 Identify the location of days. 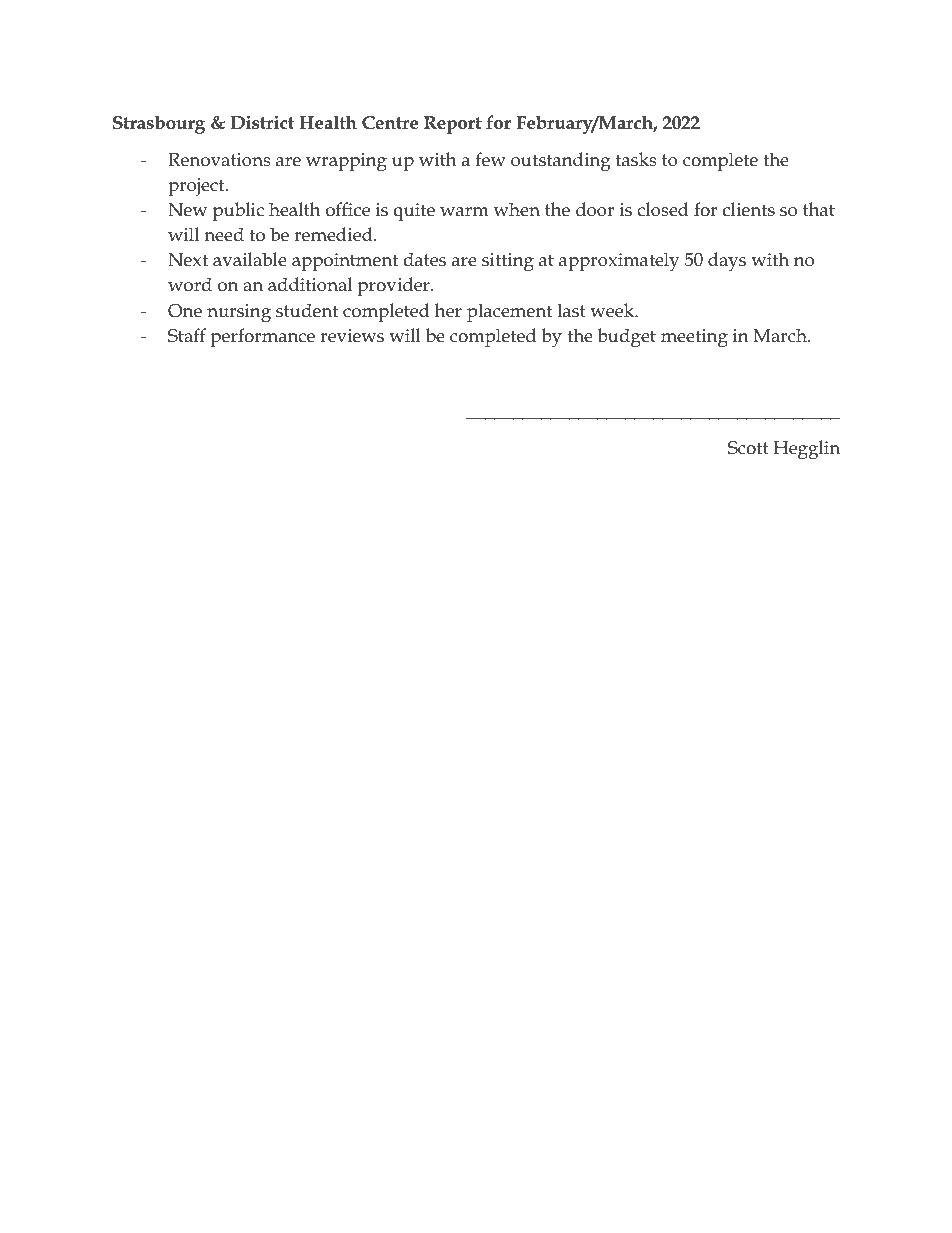
(727, 262).
